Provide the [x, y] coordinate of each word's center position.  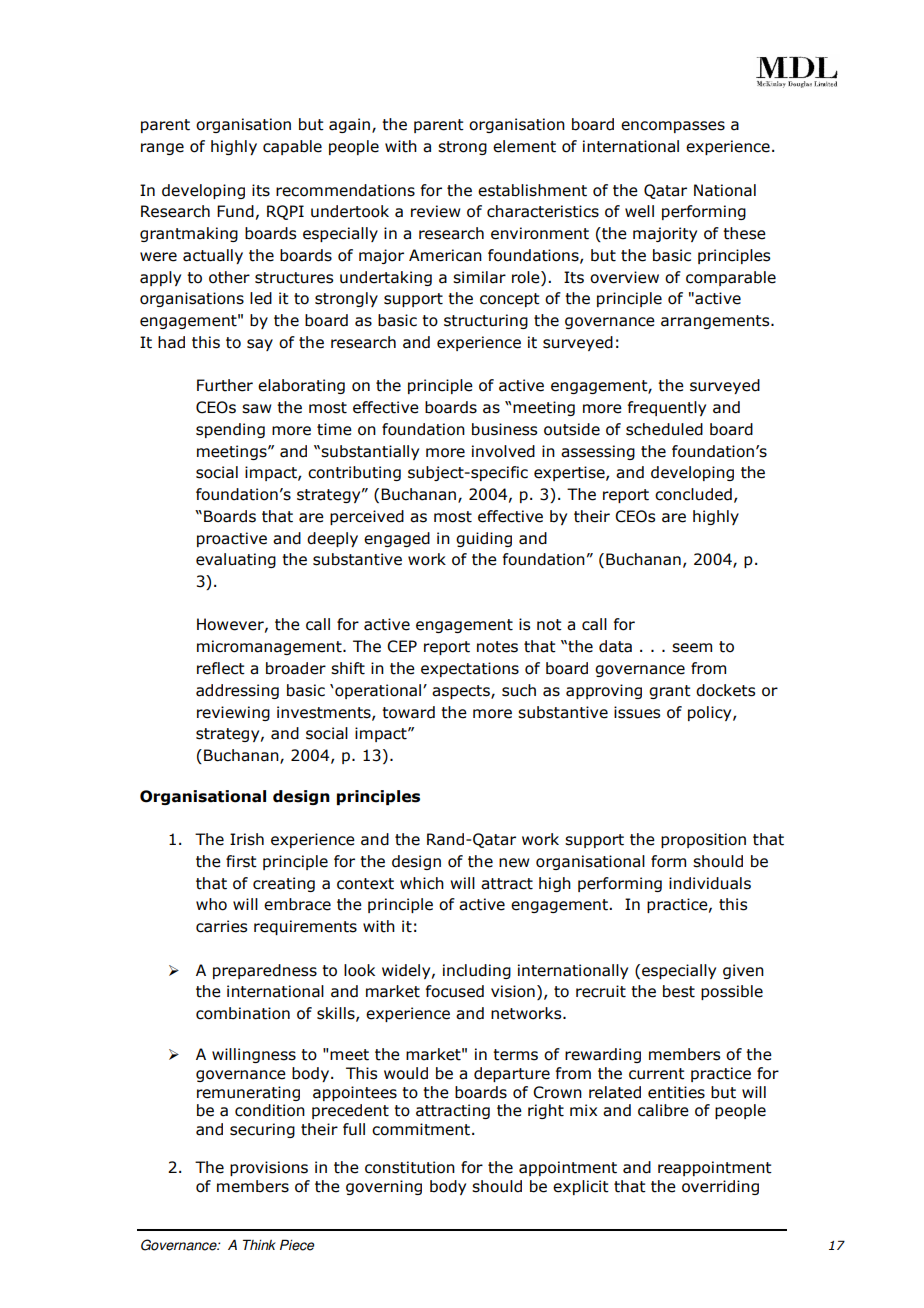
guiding [484, 539]
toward [408, 712]
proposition [703, 840]
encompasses [673, 127]
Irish [247, 839]
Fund [235, 211]
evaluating [236, 560]
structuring [486, 321]
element [524, 146]
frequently [667, 408]
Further [225, 385]
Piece [297, 1245]
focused [455, 991]
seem [692, 648]
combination [243, 1013]
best [679, 991]
